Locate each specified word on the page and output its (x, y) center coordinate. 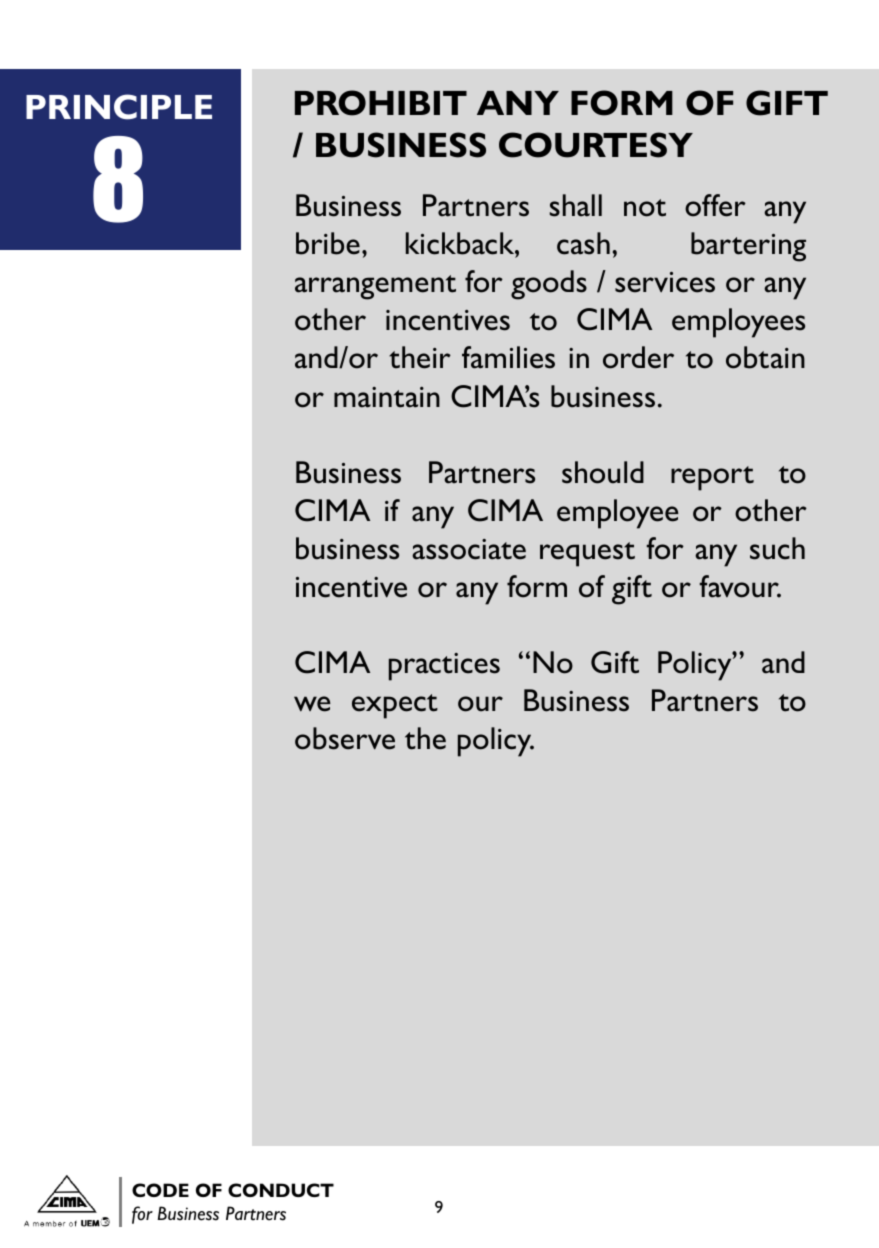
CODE (160, 1190)
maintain (387, 397)
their (420, 357)
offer (715, 205)
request (587, 554)
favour (740, 586)
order (638, 357)
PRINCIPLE (119, 107)
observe (345, 738)
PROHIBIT (381, 103)
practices (444, 667)
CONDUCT (281, 1190)
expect (395, 706)
